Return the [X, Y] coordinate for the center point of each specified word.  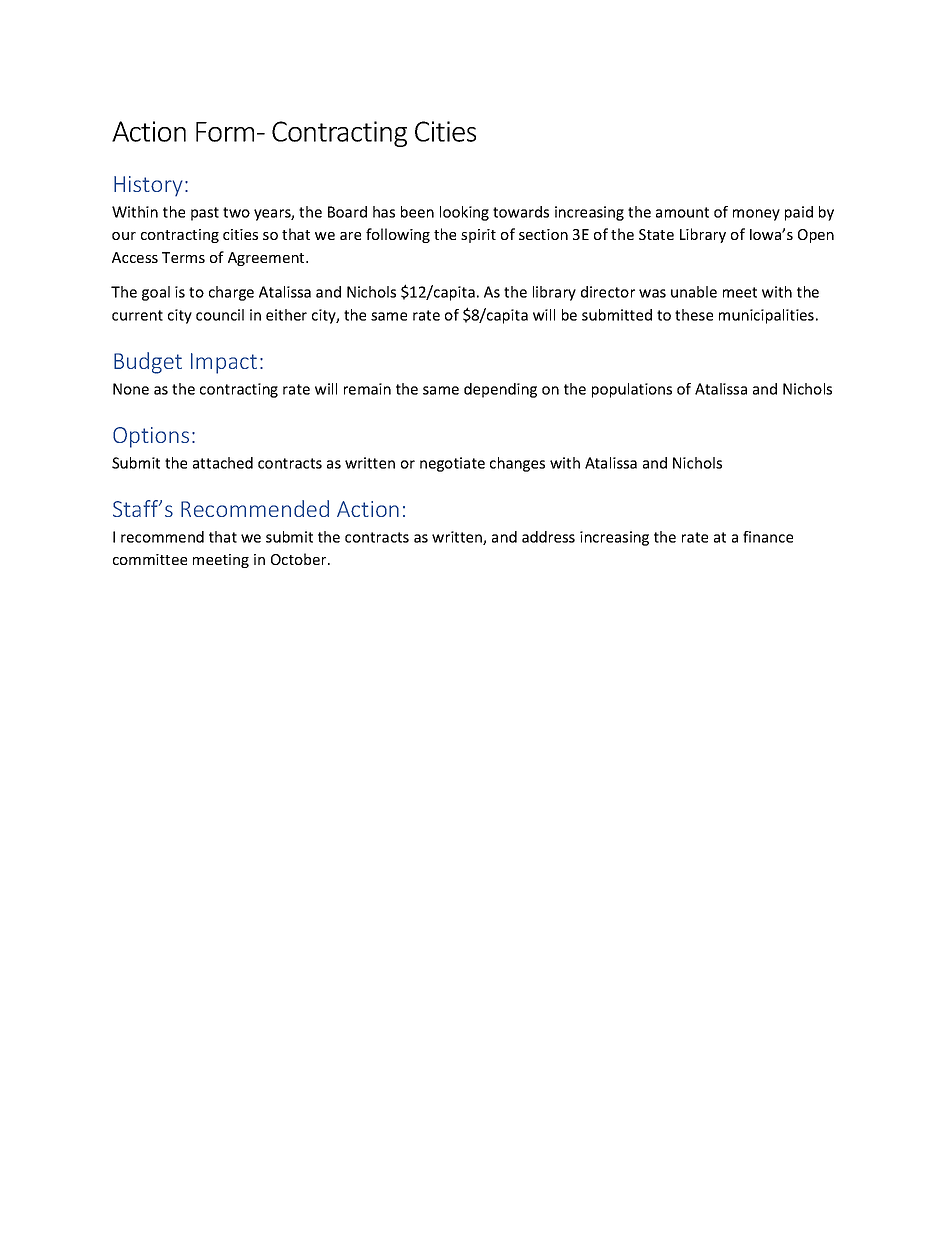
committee [150, 559]
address [548, 537]
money [756, 215]
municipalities [766, 316]
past [205, 214]
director [608, 292]
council [220, 315]
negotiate [452, 464]
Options [151, 437]
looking [464, 213]
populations [632, 390]
